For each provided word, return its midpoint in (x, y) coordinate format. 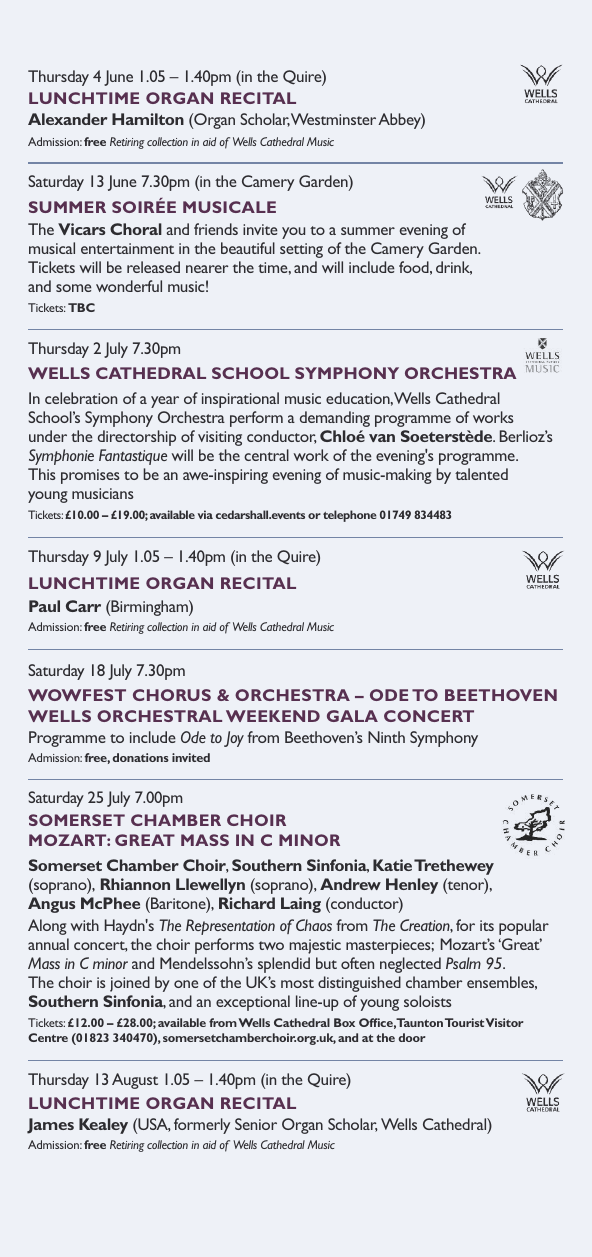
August (135, 1081)
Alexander (67, 119)
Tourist (464, 1022)
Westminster (333, 119)
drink (454, 268)
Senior (256, 1124)
